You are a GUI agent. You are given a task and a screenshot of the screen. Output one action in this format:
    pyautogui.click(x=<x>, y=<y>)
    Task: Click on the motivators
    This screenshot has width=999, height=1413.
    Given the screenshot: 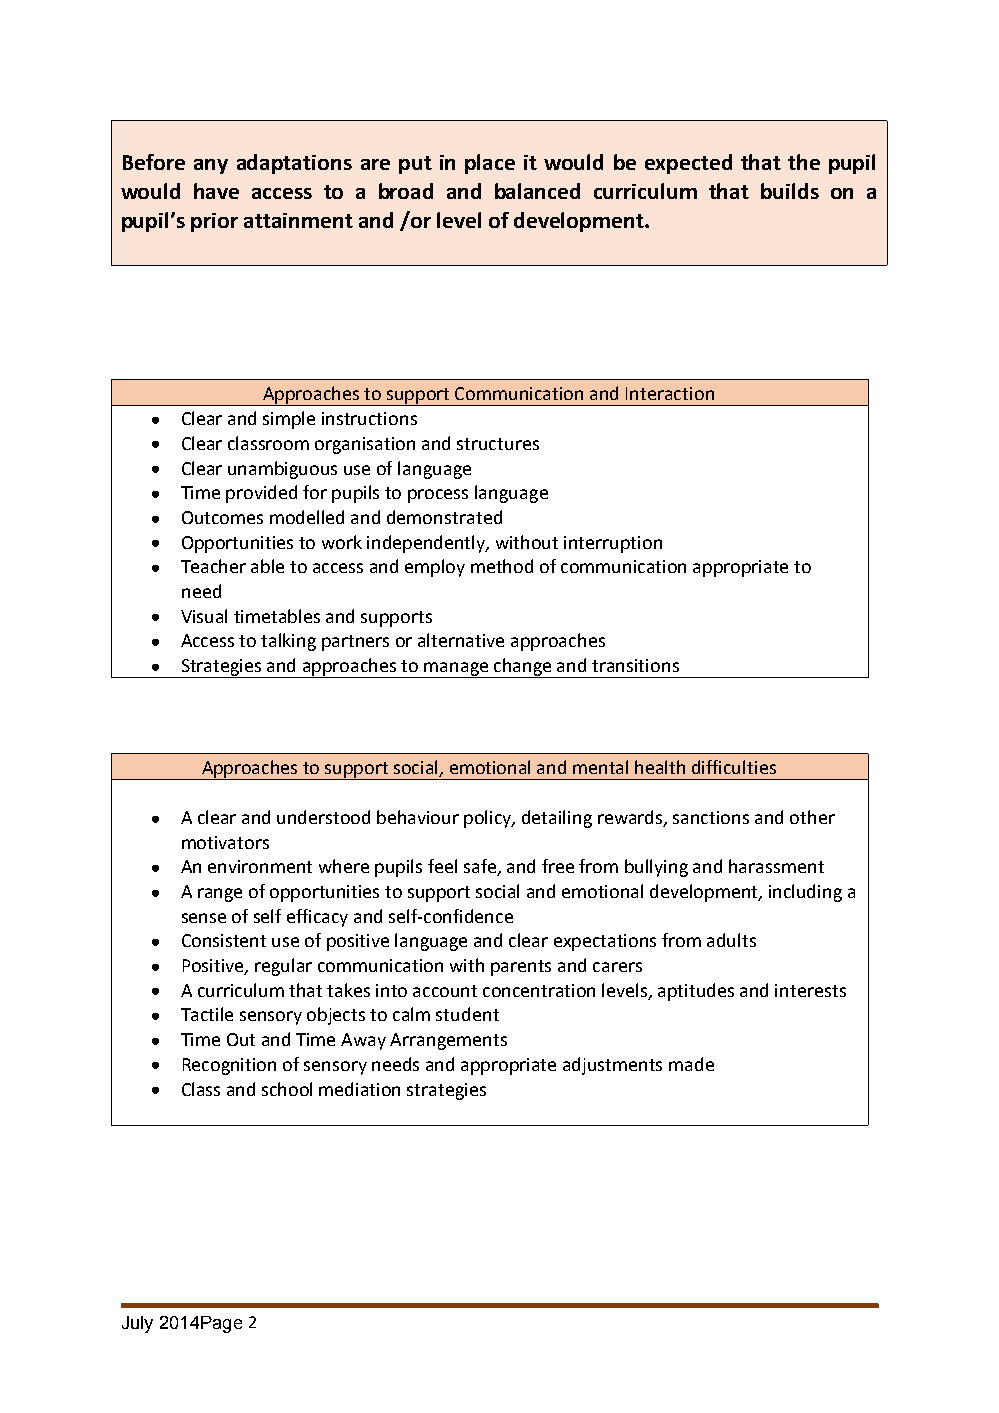 What is the action you would take?
    pyautogui.click(x=225, y=842)
